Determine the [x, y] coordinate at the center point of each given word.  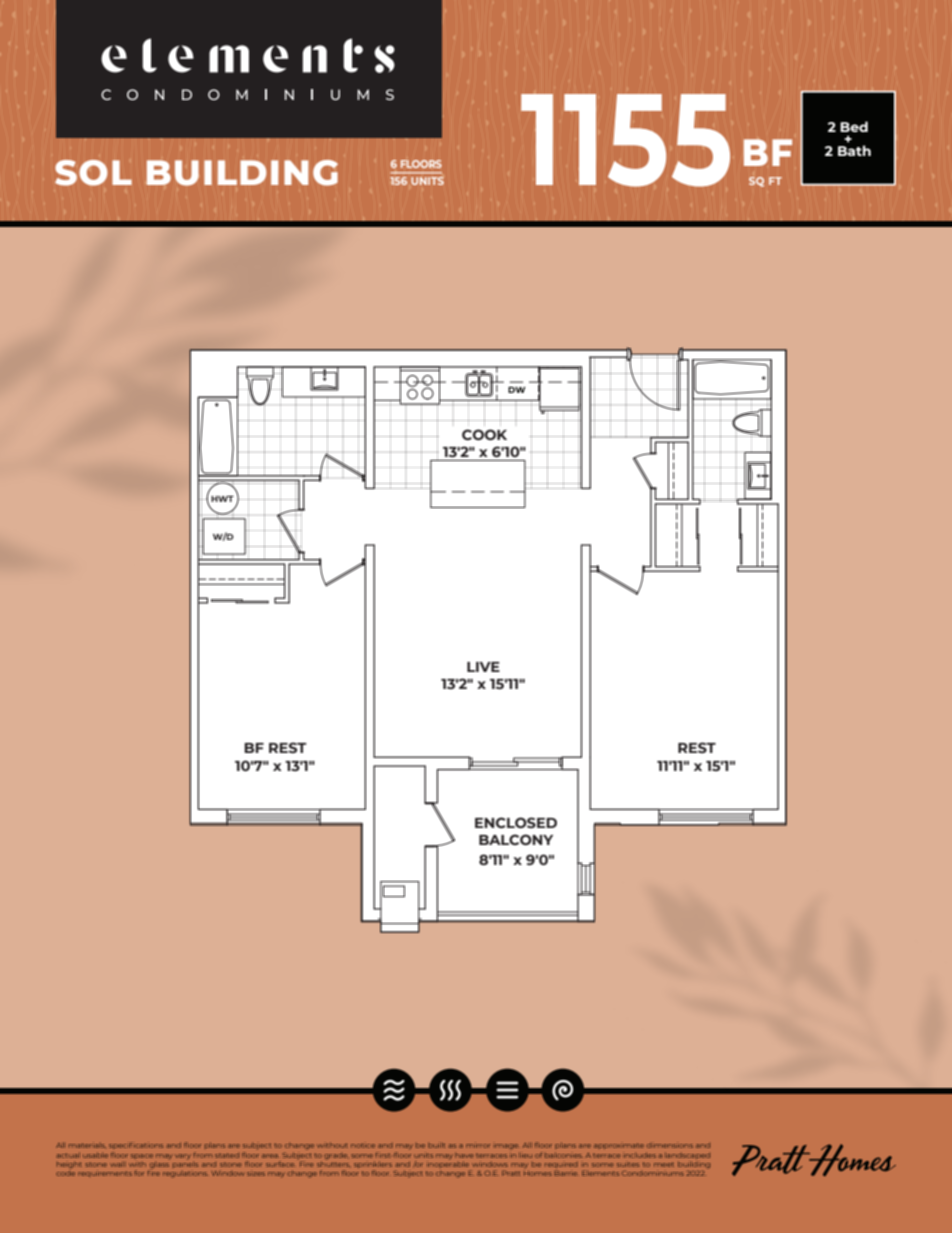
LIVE [483, 667]
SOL [93, 173]
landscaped [687, 1156]
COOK [484, 434]
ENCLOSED [516, 823]
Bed [854, 126]
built [436, 1145]
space [142, 1156]
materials [87, 1145]
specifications [136, 1145]
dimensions [670, 1145]
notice [363, 1145]
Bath [854, 150]
